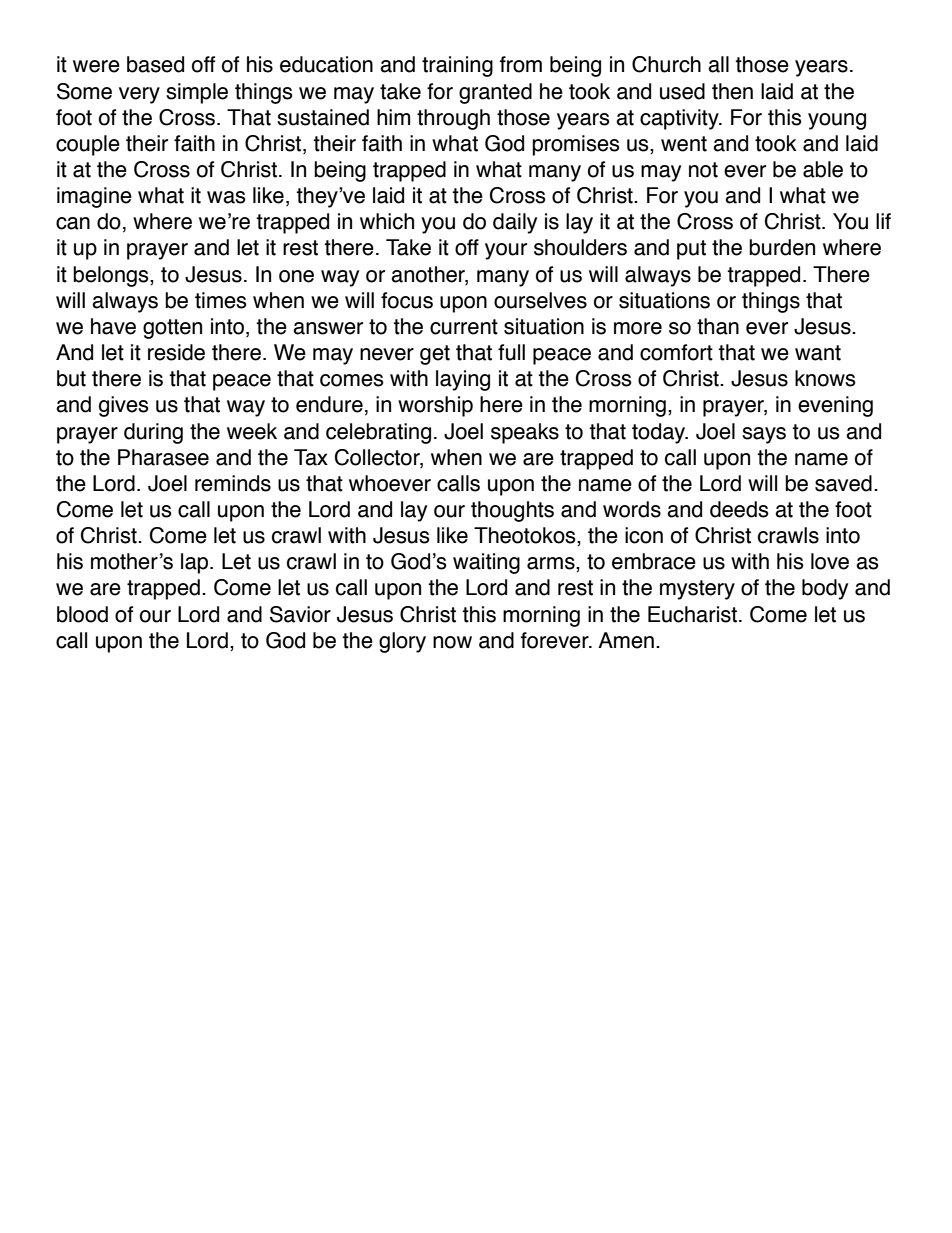 Image resolution: width=952 pixels, height=1233 pixels. Describe the element at coordinates (823, 169) in the image. I see `able` at that location.
